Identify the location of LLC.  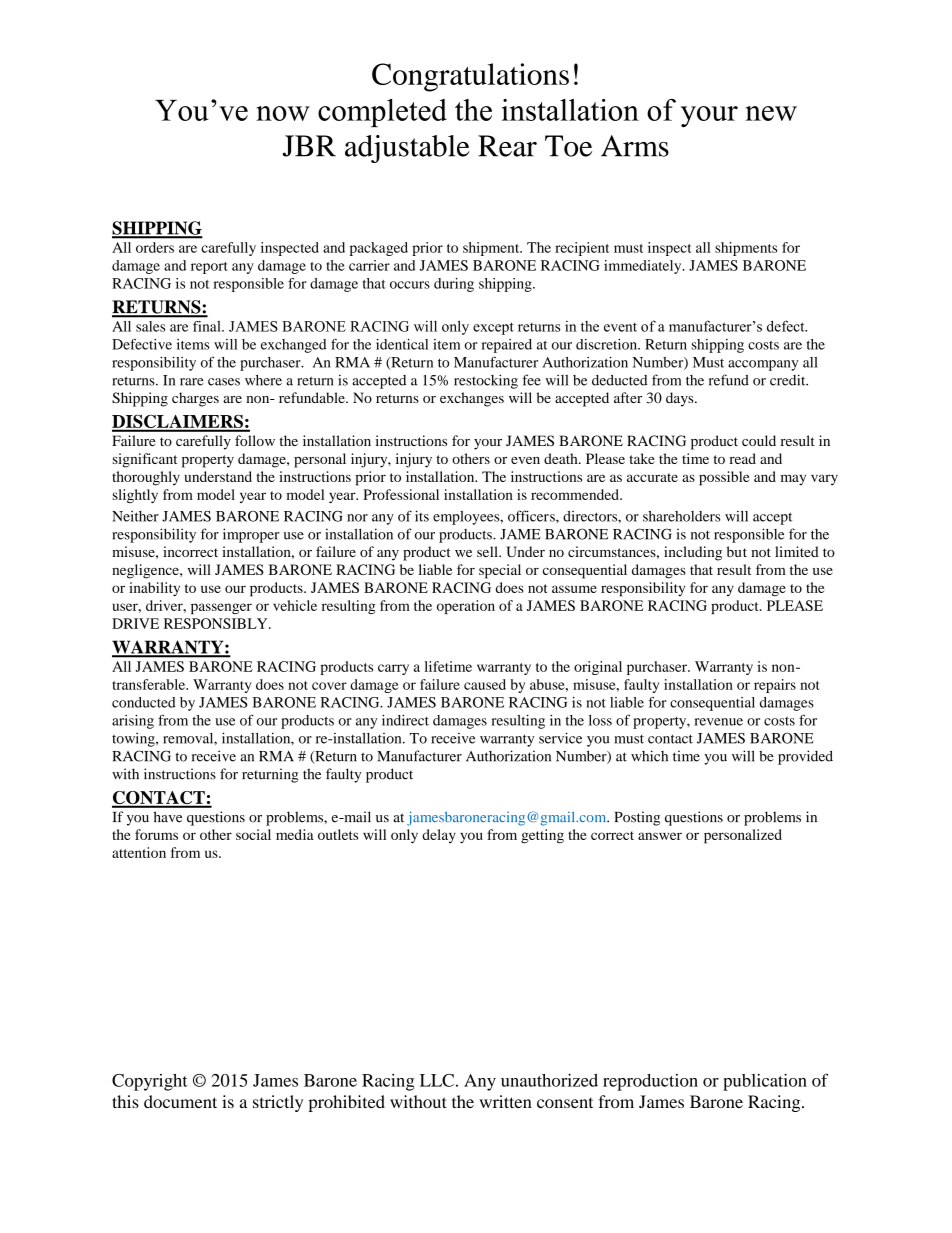
(437, 1080).
